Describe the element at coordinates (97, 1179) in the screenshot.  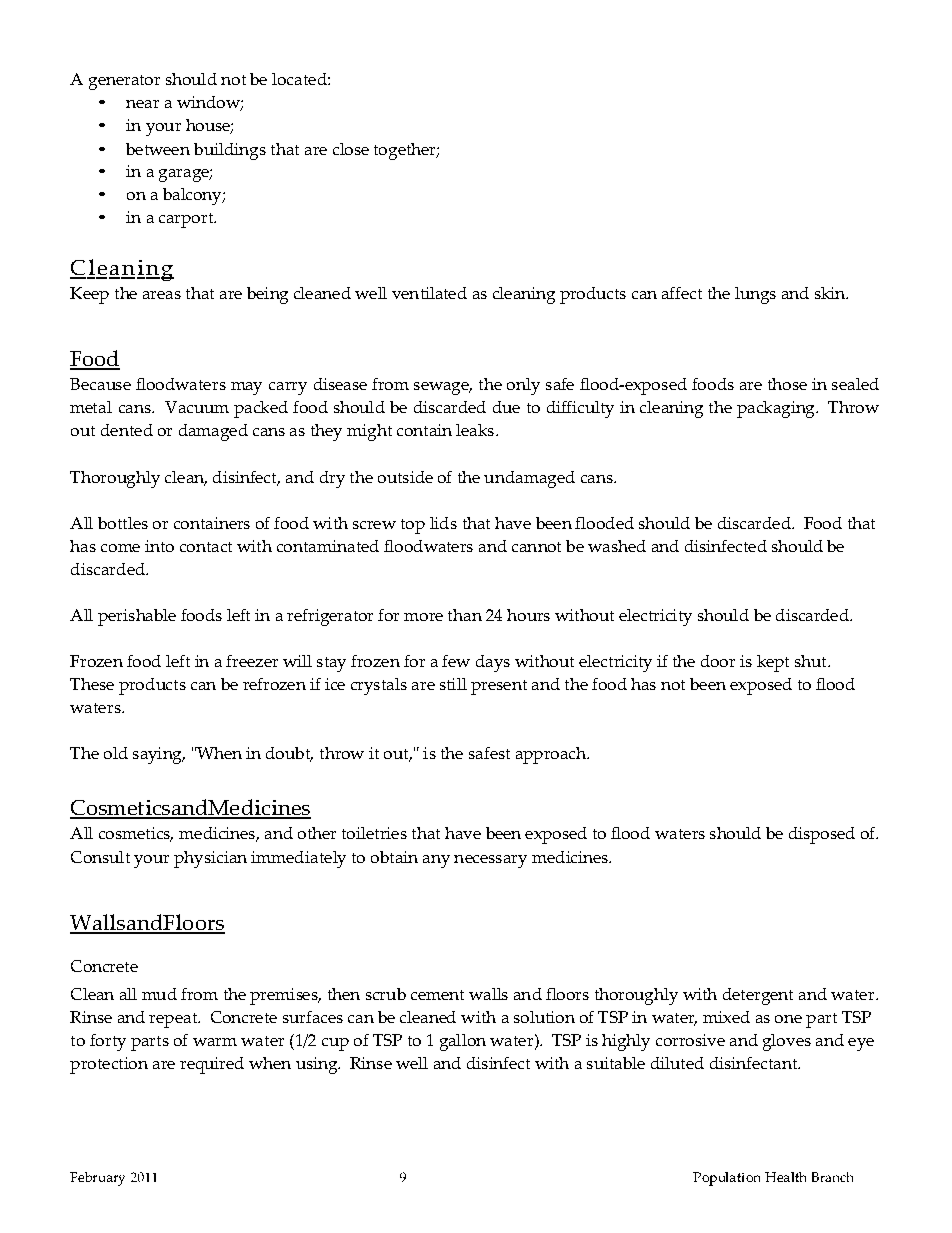
I see `February` at that location.
